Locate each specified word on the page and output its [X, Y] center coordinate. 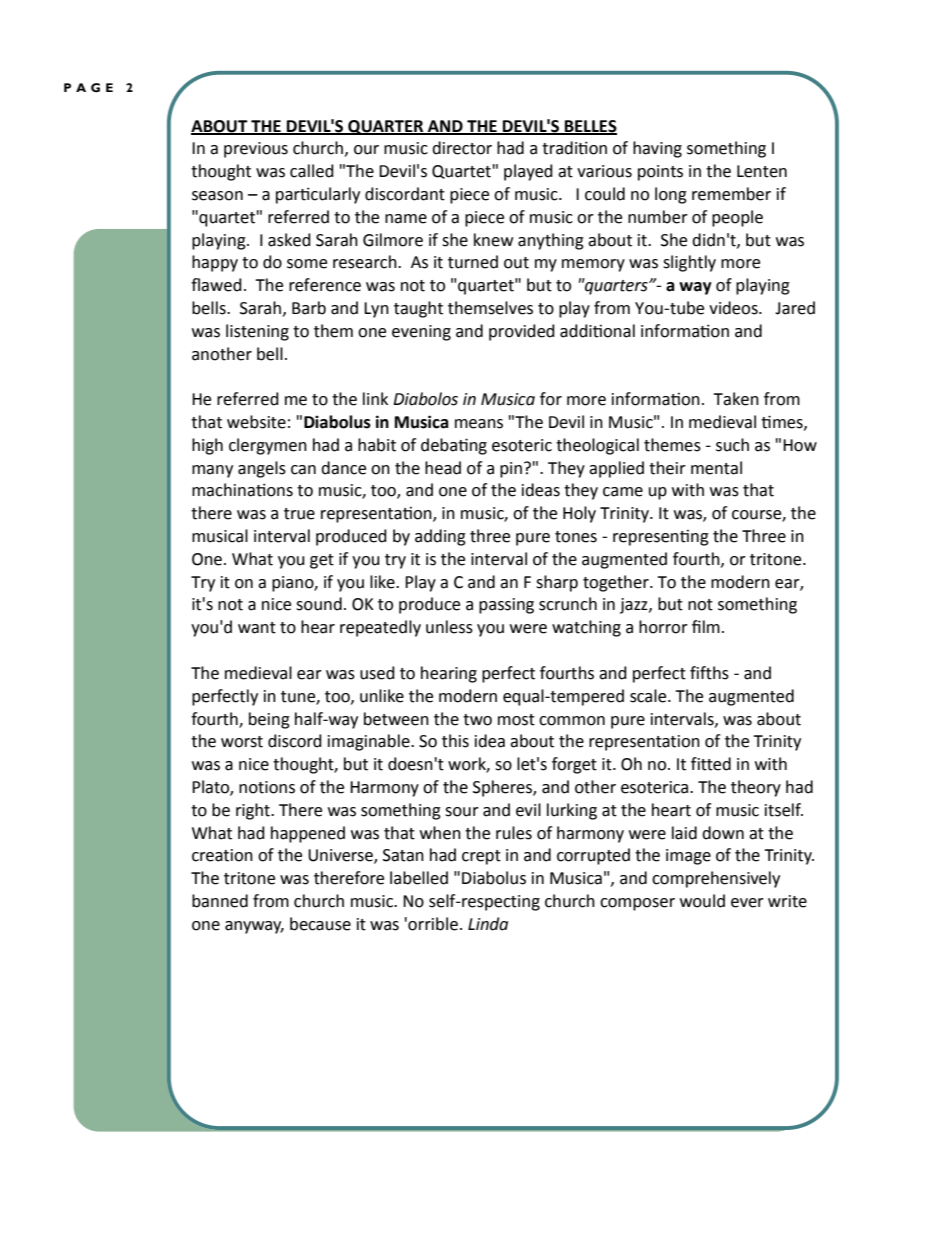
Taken [736, 399]
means [479, 424]
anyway [254, 927]
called [312, 171]
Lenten [762, 171]
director [462, 148]
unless [449, 627]
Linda [488, 924]
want [257, 628]
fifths [709, 673]
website [256, 422]
